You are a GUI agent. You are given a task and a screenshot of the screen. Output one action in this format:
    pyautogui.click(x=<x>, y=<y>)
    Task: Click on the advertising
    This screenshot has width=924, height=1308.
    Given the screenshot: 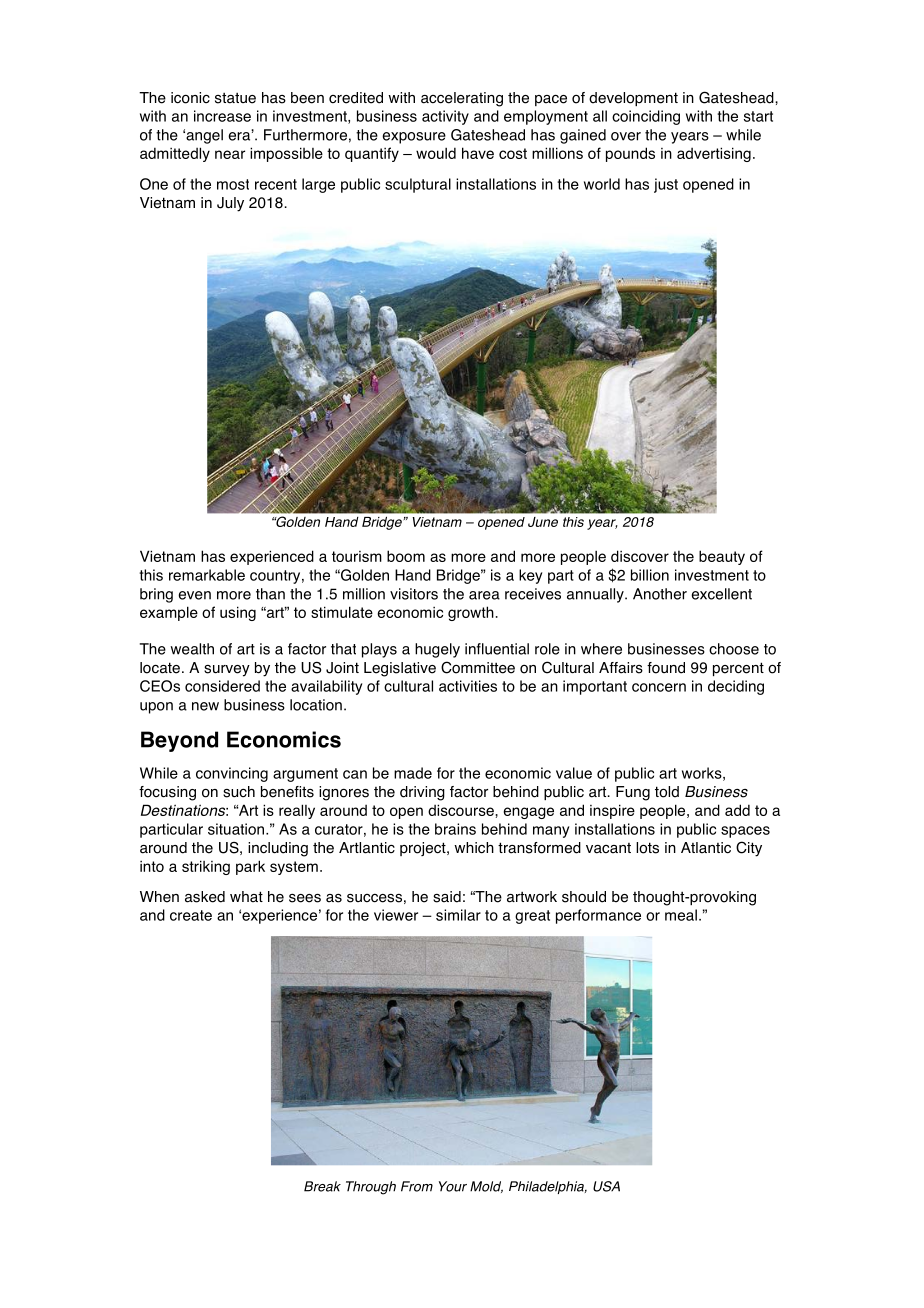 What is the action you would take?
    pyautogui.click(x=714, y=154)
